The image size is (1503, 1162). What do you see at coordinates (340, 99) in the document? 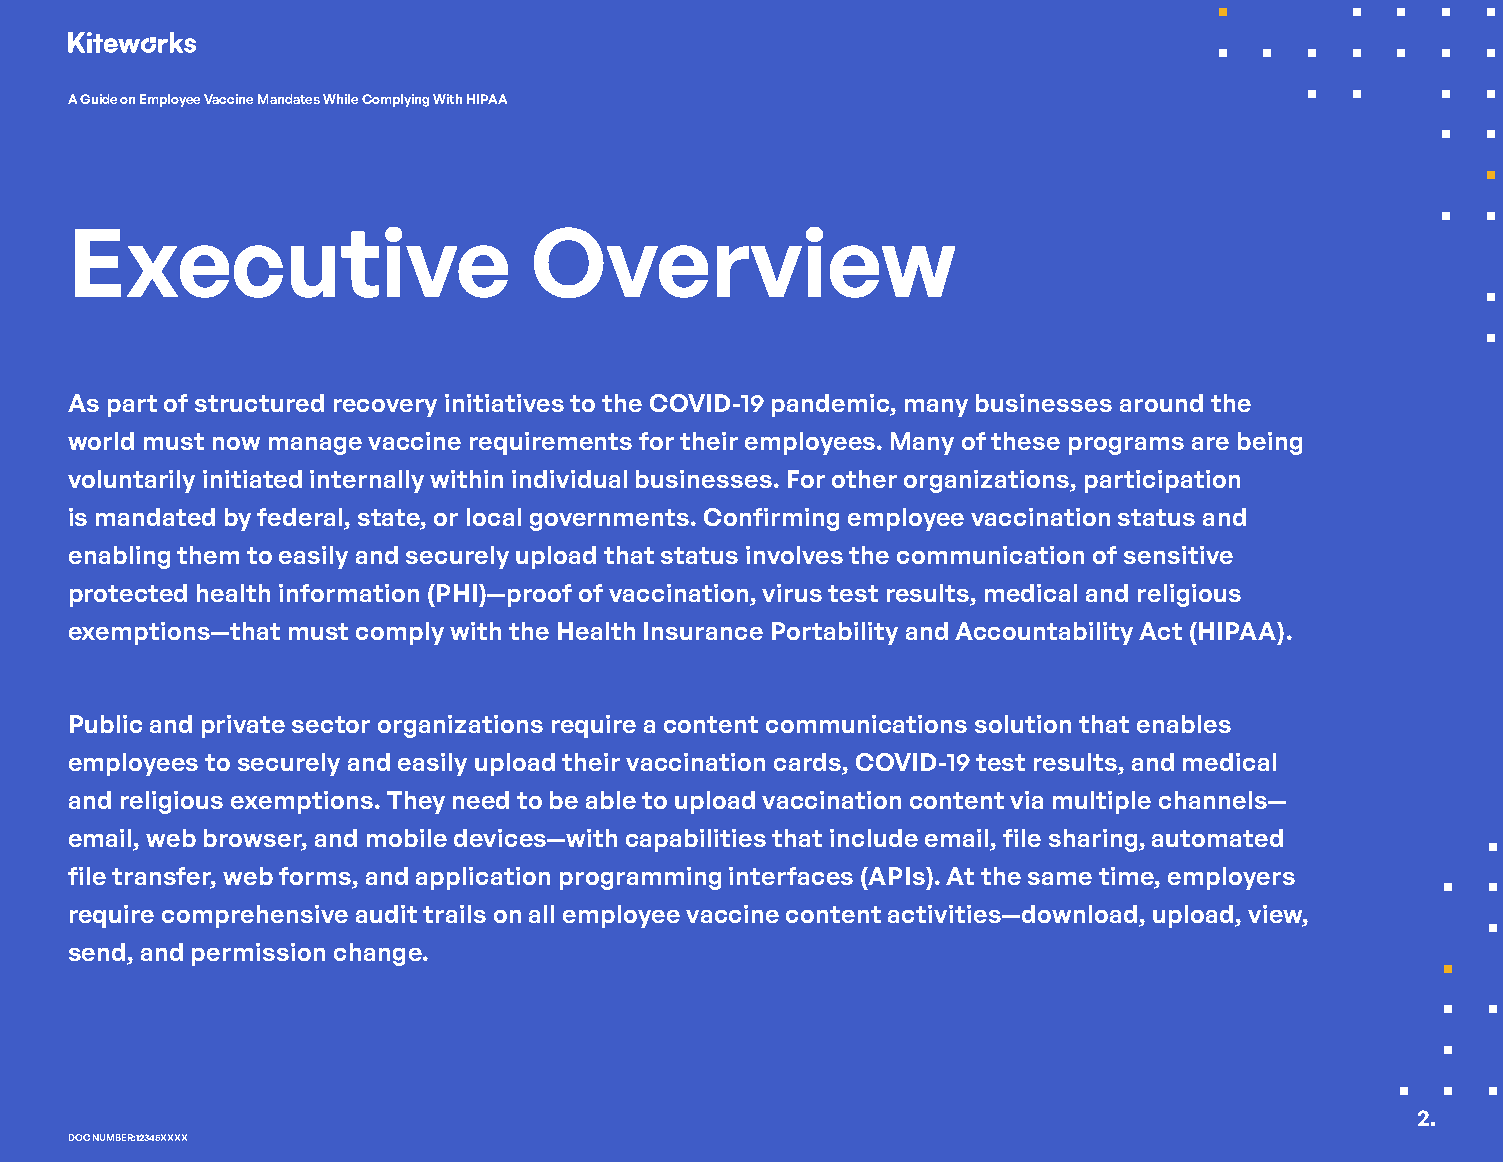
I see `While` at bounding box center [340, 99].
